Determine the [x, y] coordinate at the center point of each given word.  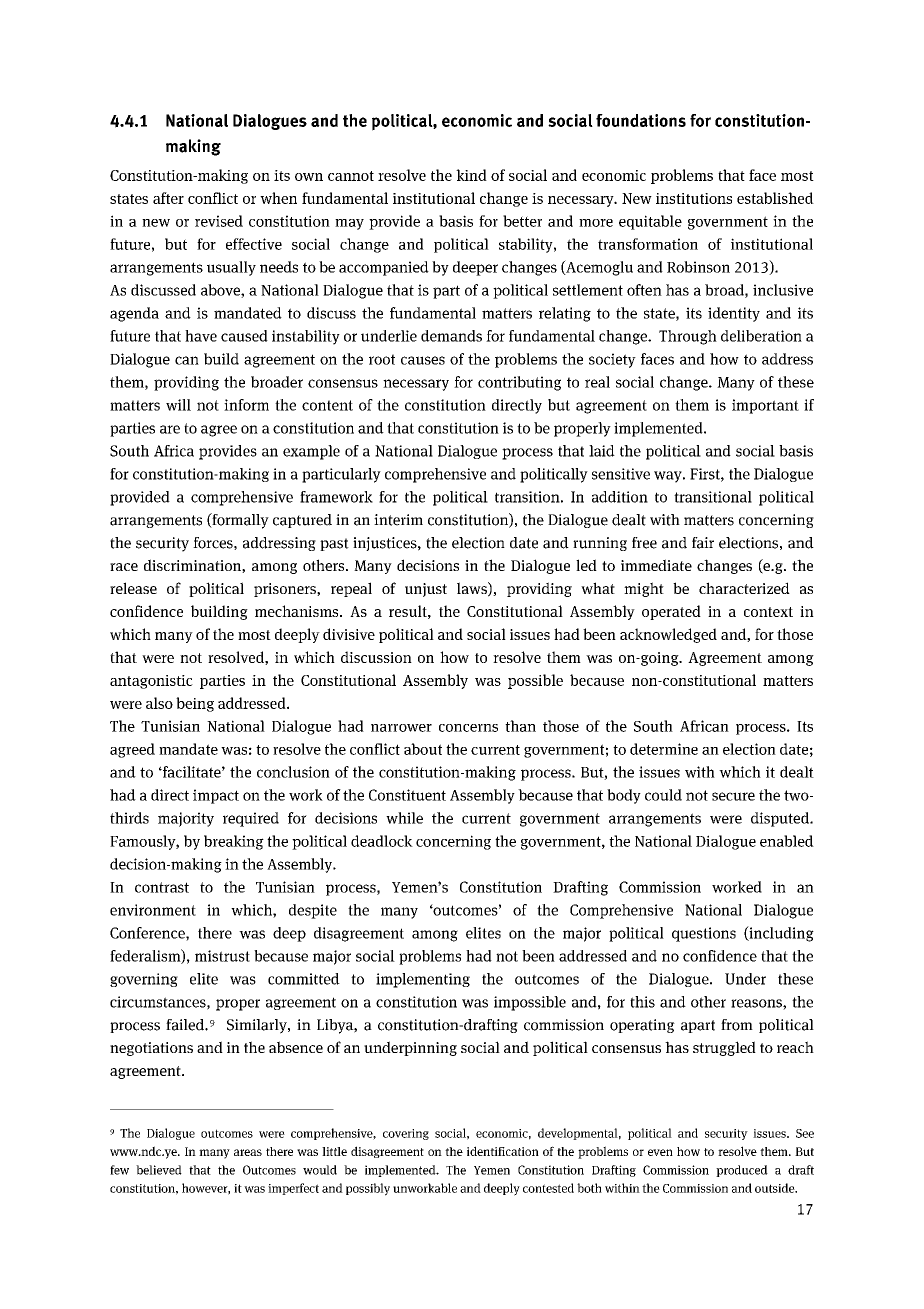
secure [733, 796]
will [178, 405]
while [404, 818]
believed [159, 1170]
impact [216, 796]
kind [471, 175]
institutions [694, 198]
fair [703, 543]
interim [398, 520]
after [168, 198]
